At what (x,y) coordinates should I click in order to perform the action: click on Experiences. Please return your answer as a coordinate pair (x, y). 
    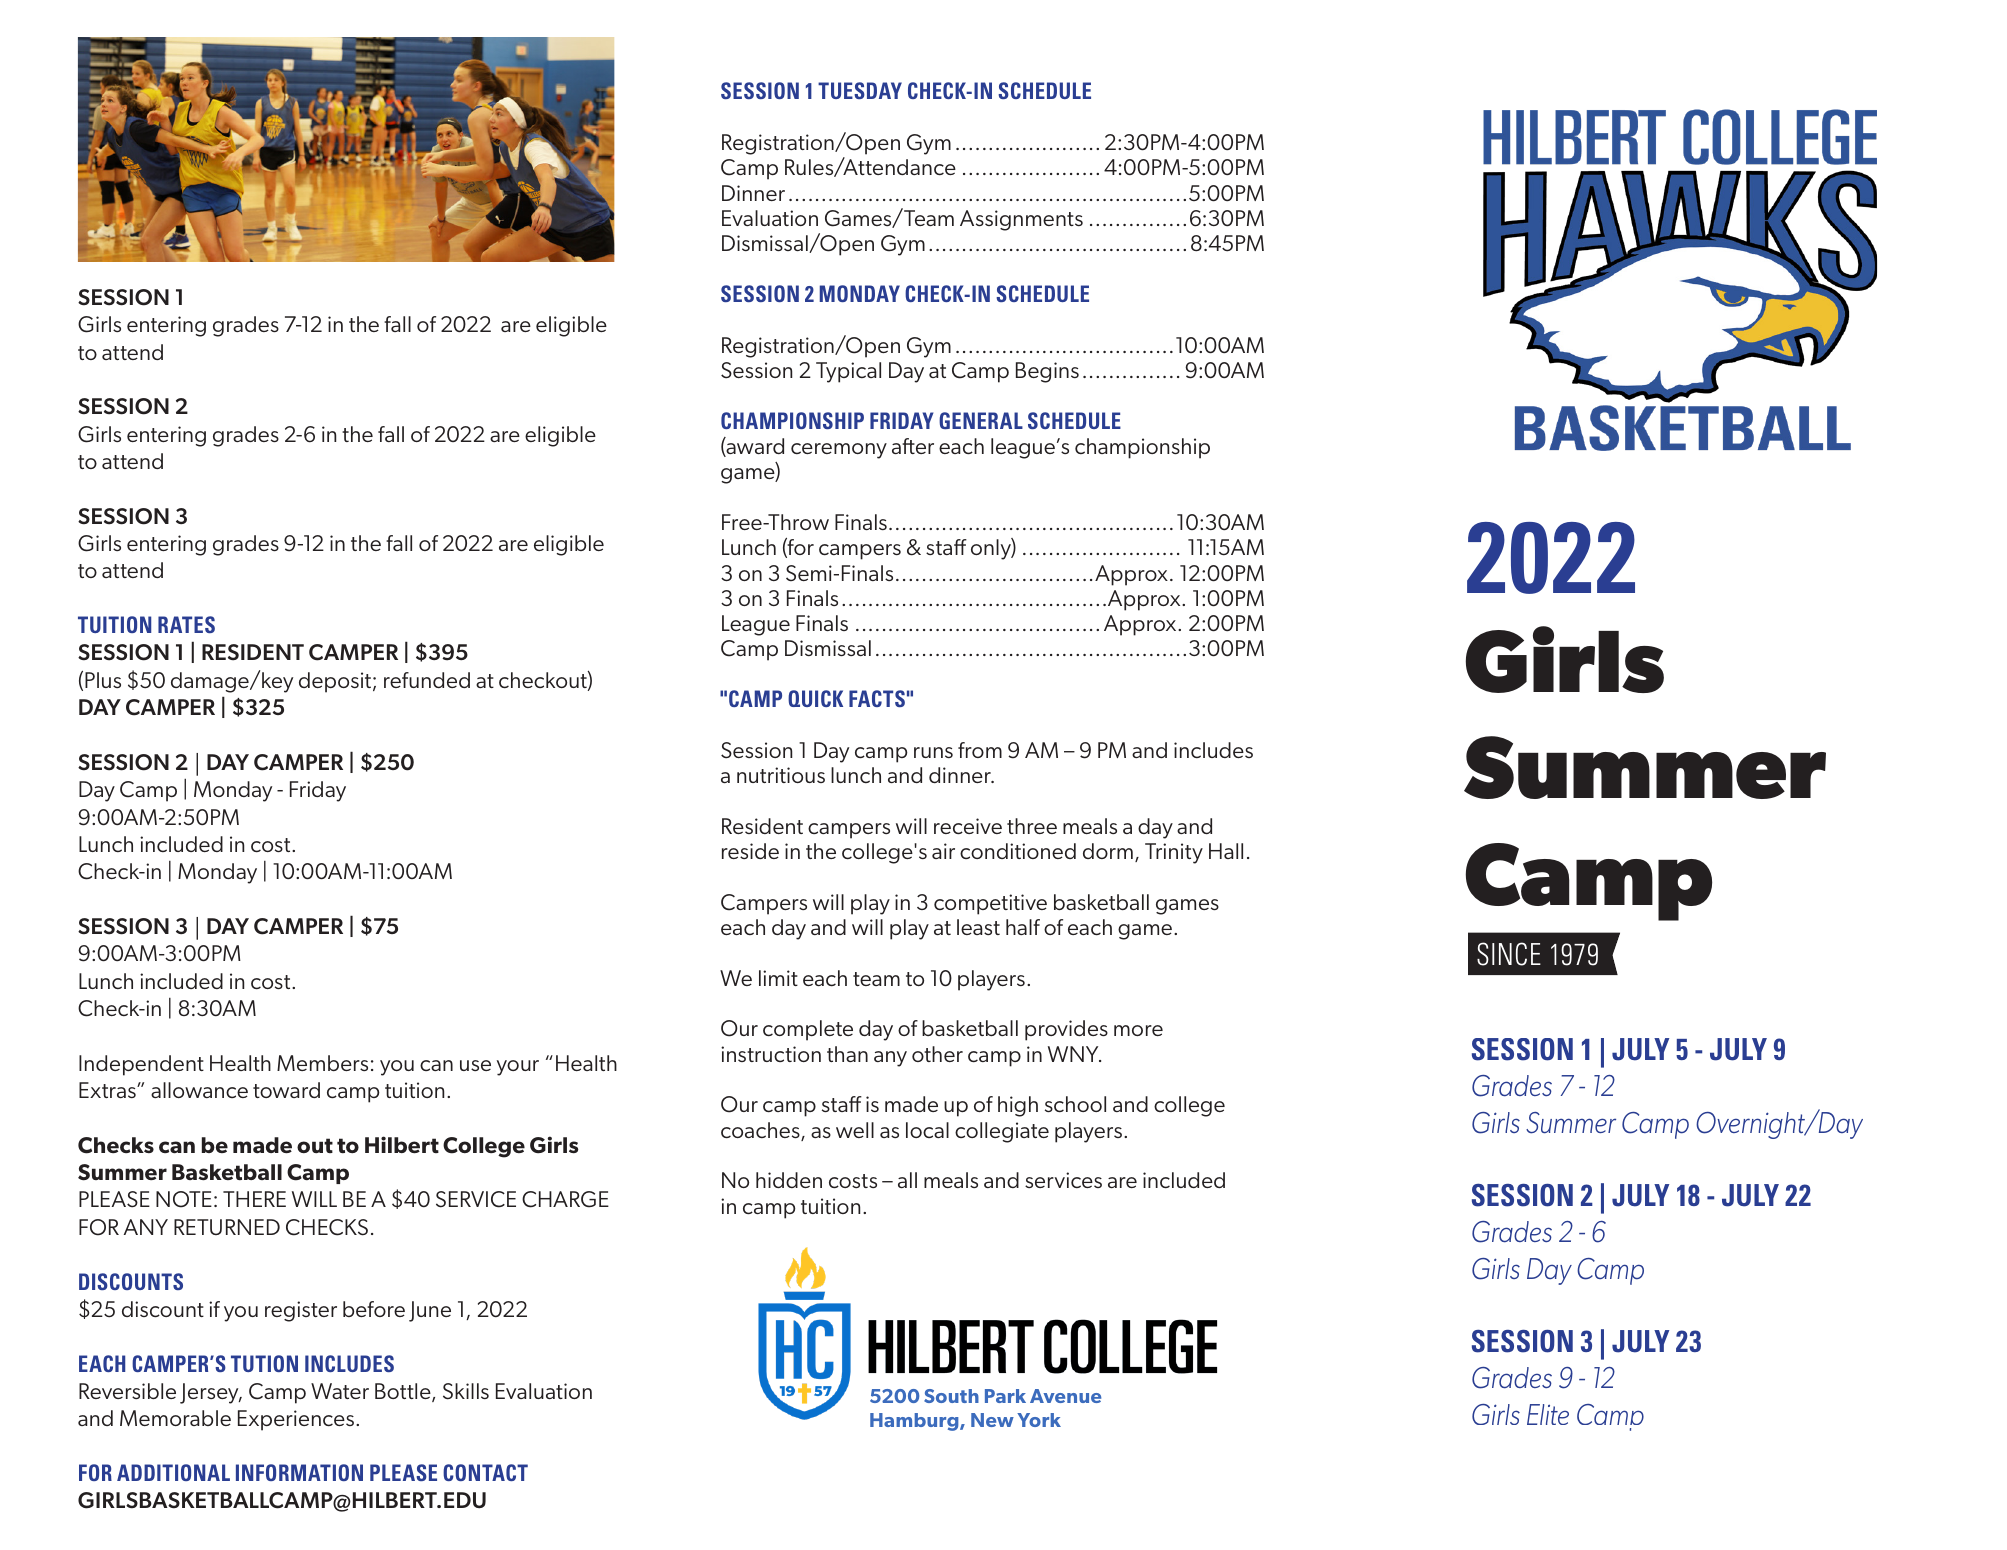
    Looking at the image, I should click on (296, 1420).
